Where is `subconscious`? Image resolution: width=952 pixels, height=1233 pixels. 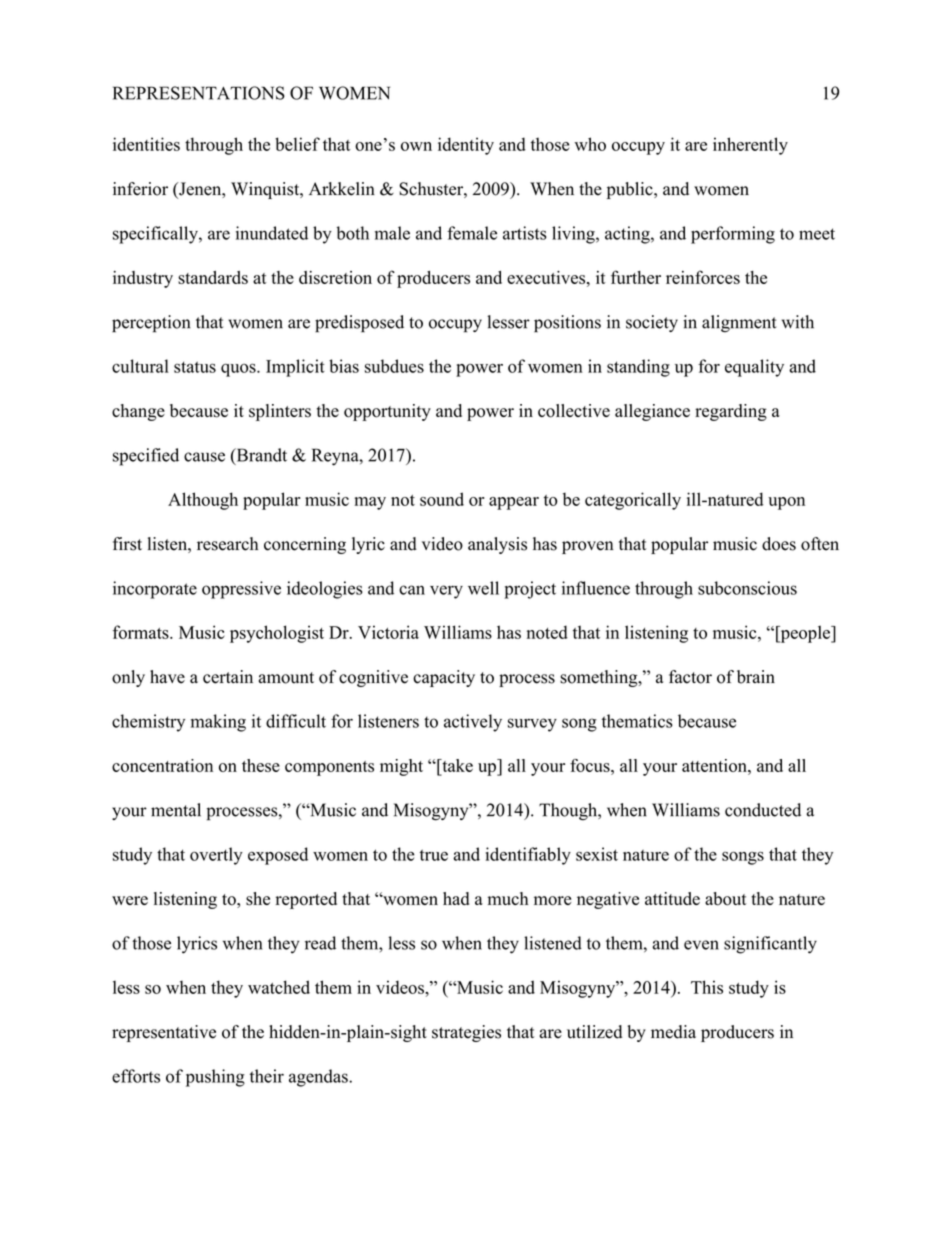
subconscious is located at coordinates (747, 588).
